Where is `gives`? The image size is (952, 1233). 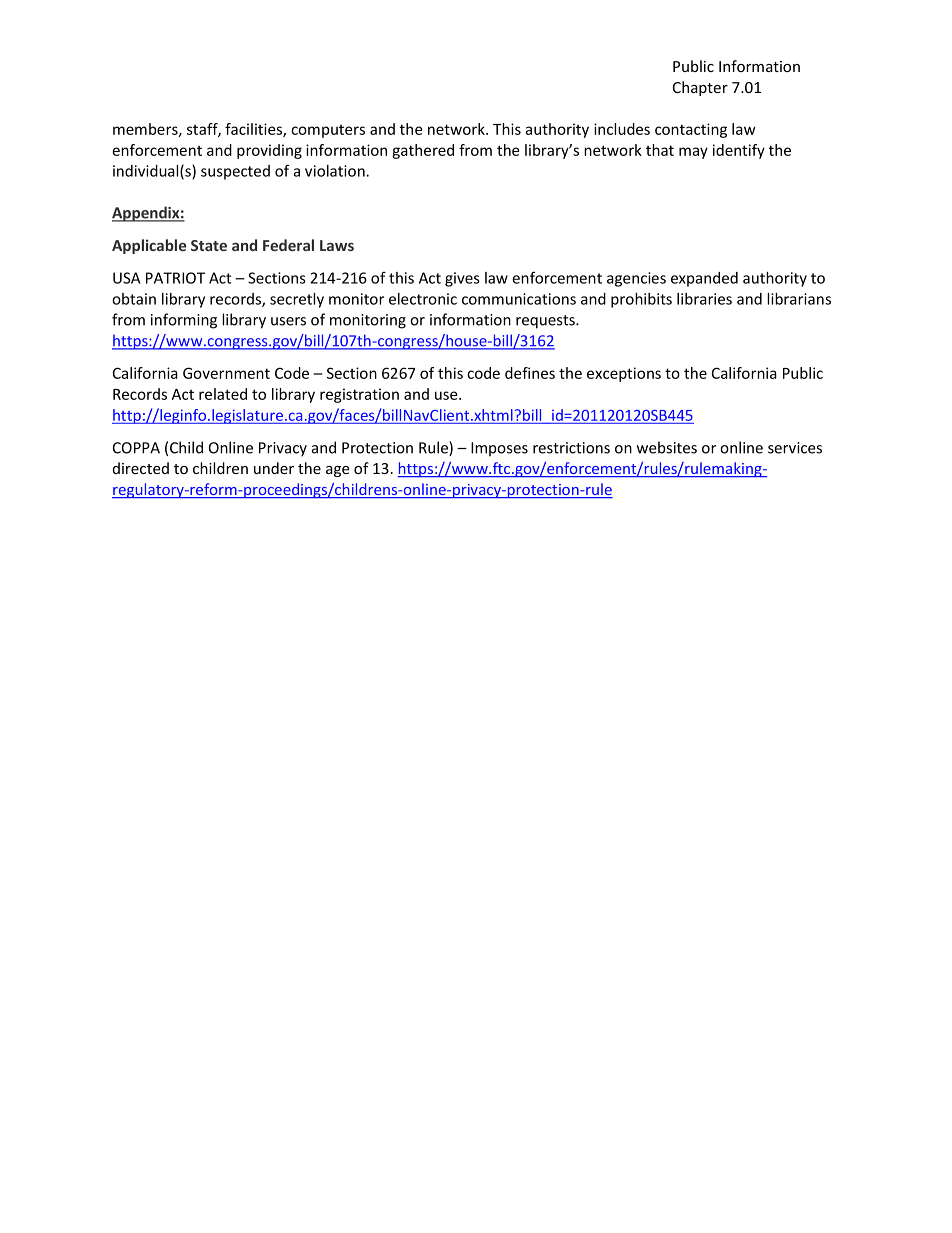 gives is located at coordinates (462, 279).
